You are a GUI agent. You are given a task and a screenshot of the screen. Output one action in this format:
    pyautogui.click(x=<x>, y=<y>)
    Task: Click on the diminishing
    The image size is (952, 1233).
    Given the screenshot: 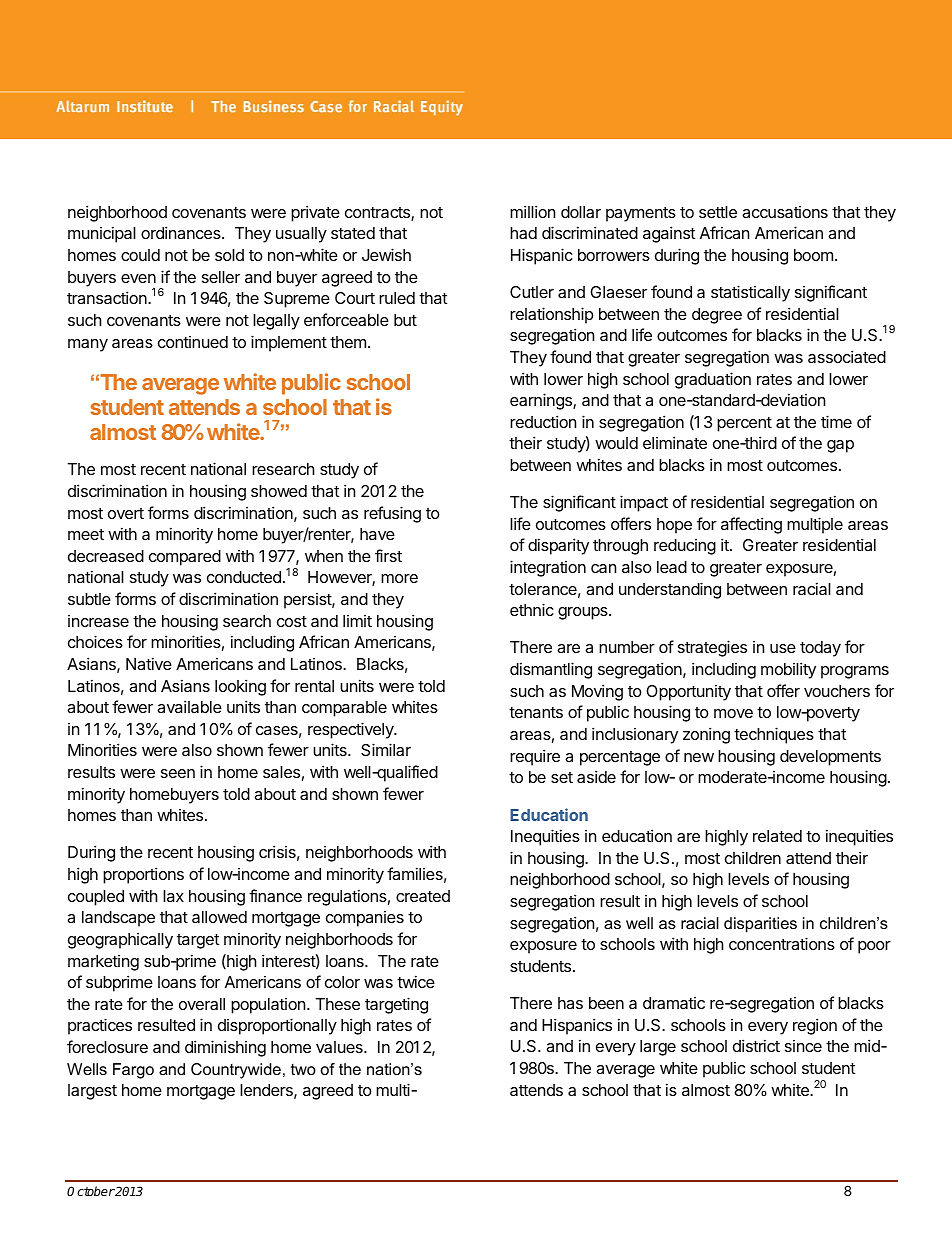 What is the action you would take?
    pyautogui.click(x=225, y=1048)
